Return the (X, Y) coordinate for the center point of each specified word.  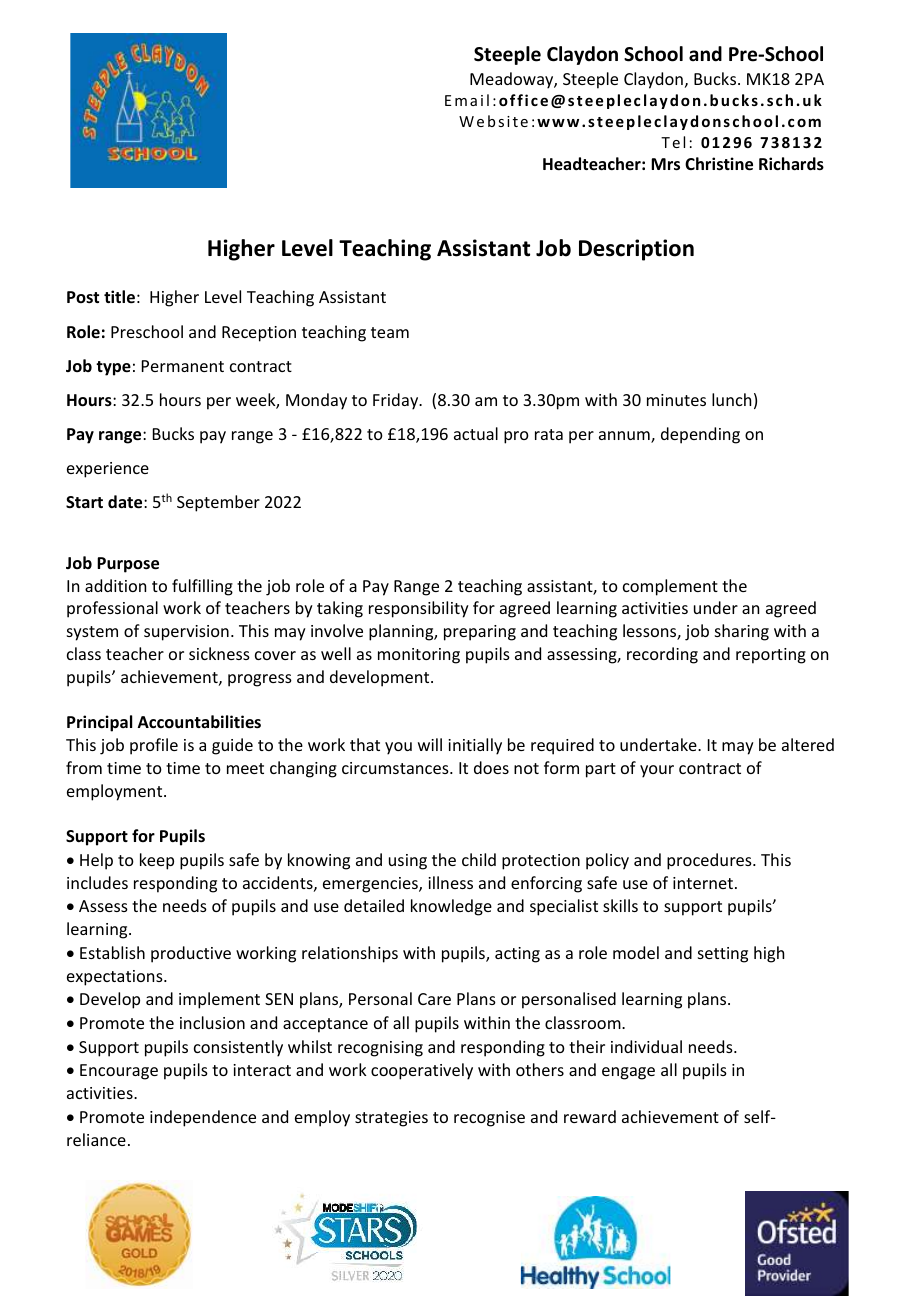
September (218, 503)
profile (154, 746)
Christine (719, 164)
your (657, 771)
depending (700, 435)
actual (476, 433)
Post (83, 297)
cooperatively (422, 1071)
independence (203, 1118)
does (491, 767)
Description (636, 250)
